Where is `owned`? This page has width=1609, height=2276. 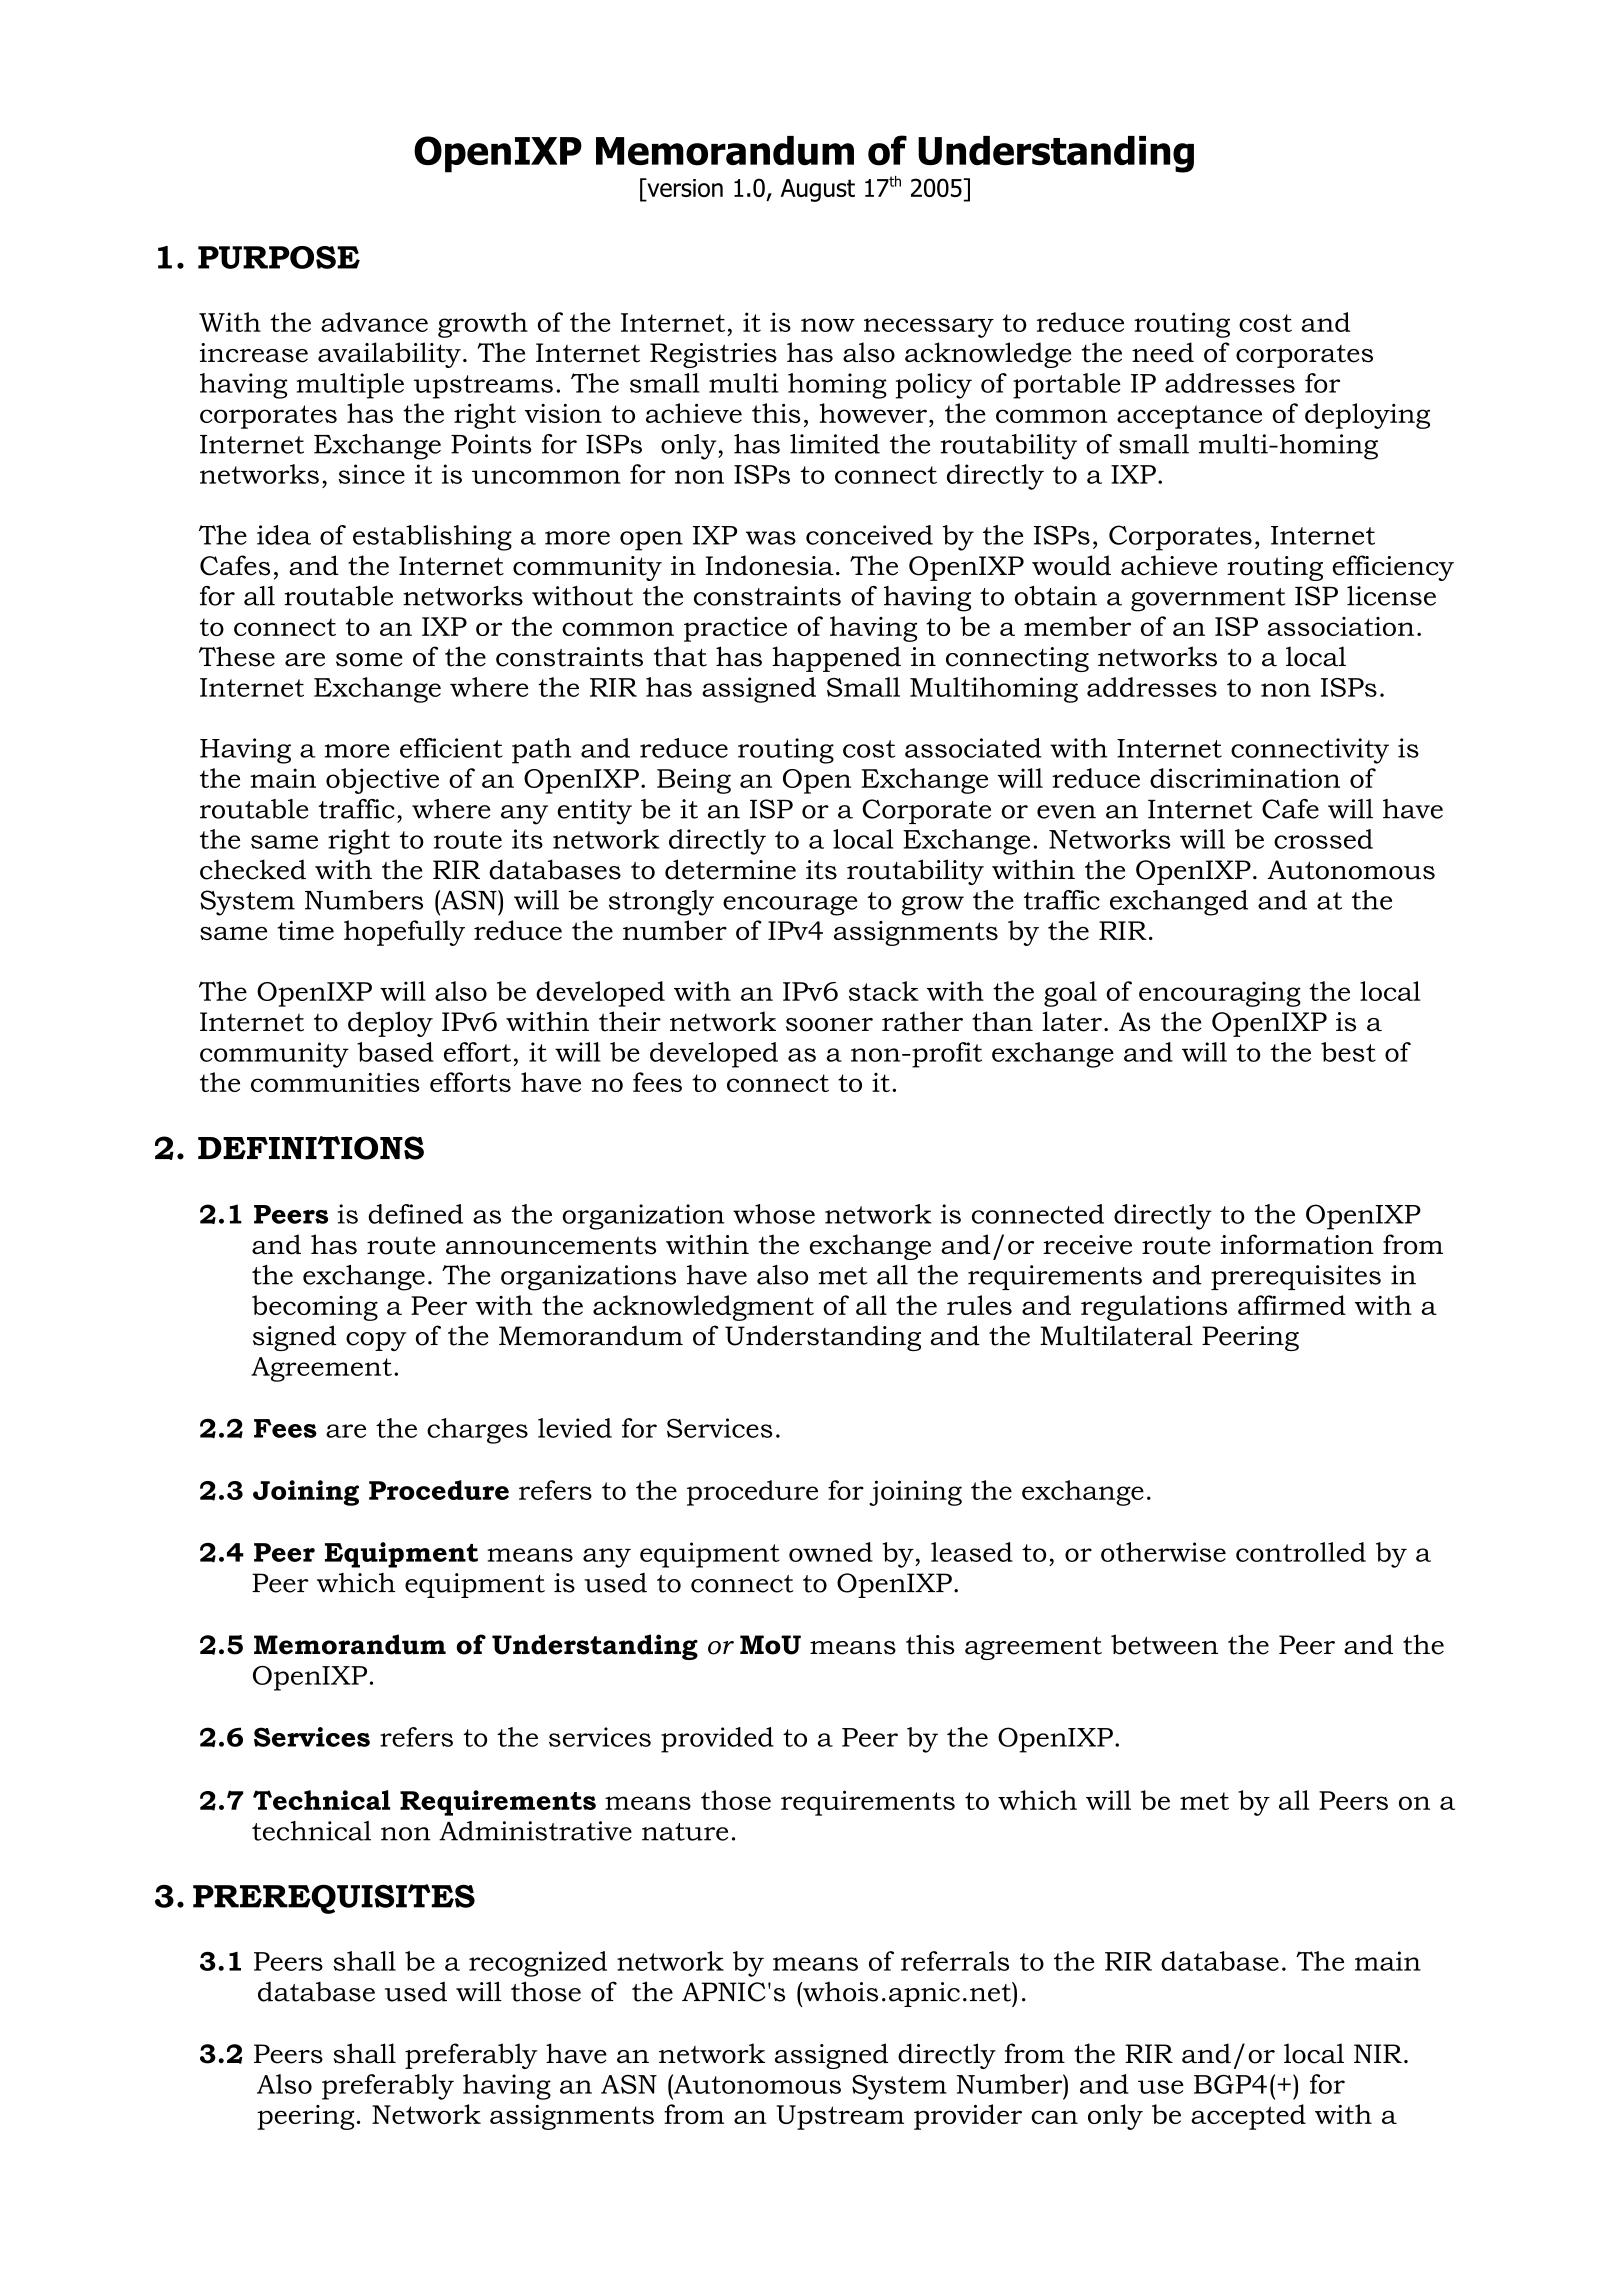
owned is located at coordinates (831, 1552).
